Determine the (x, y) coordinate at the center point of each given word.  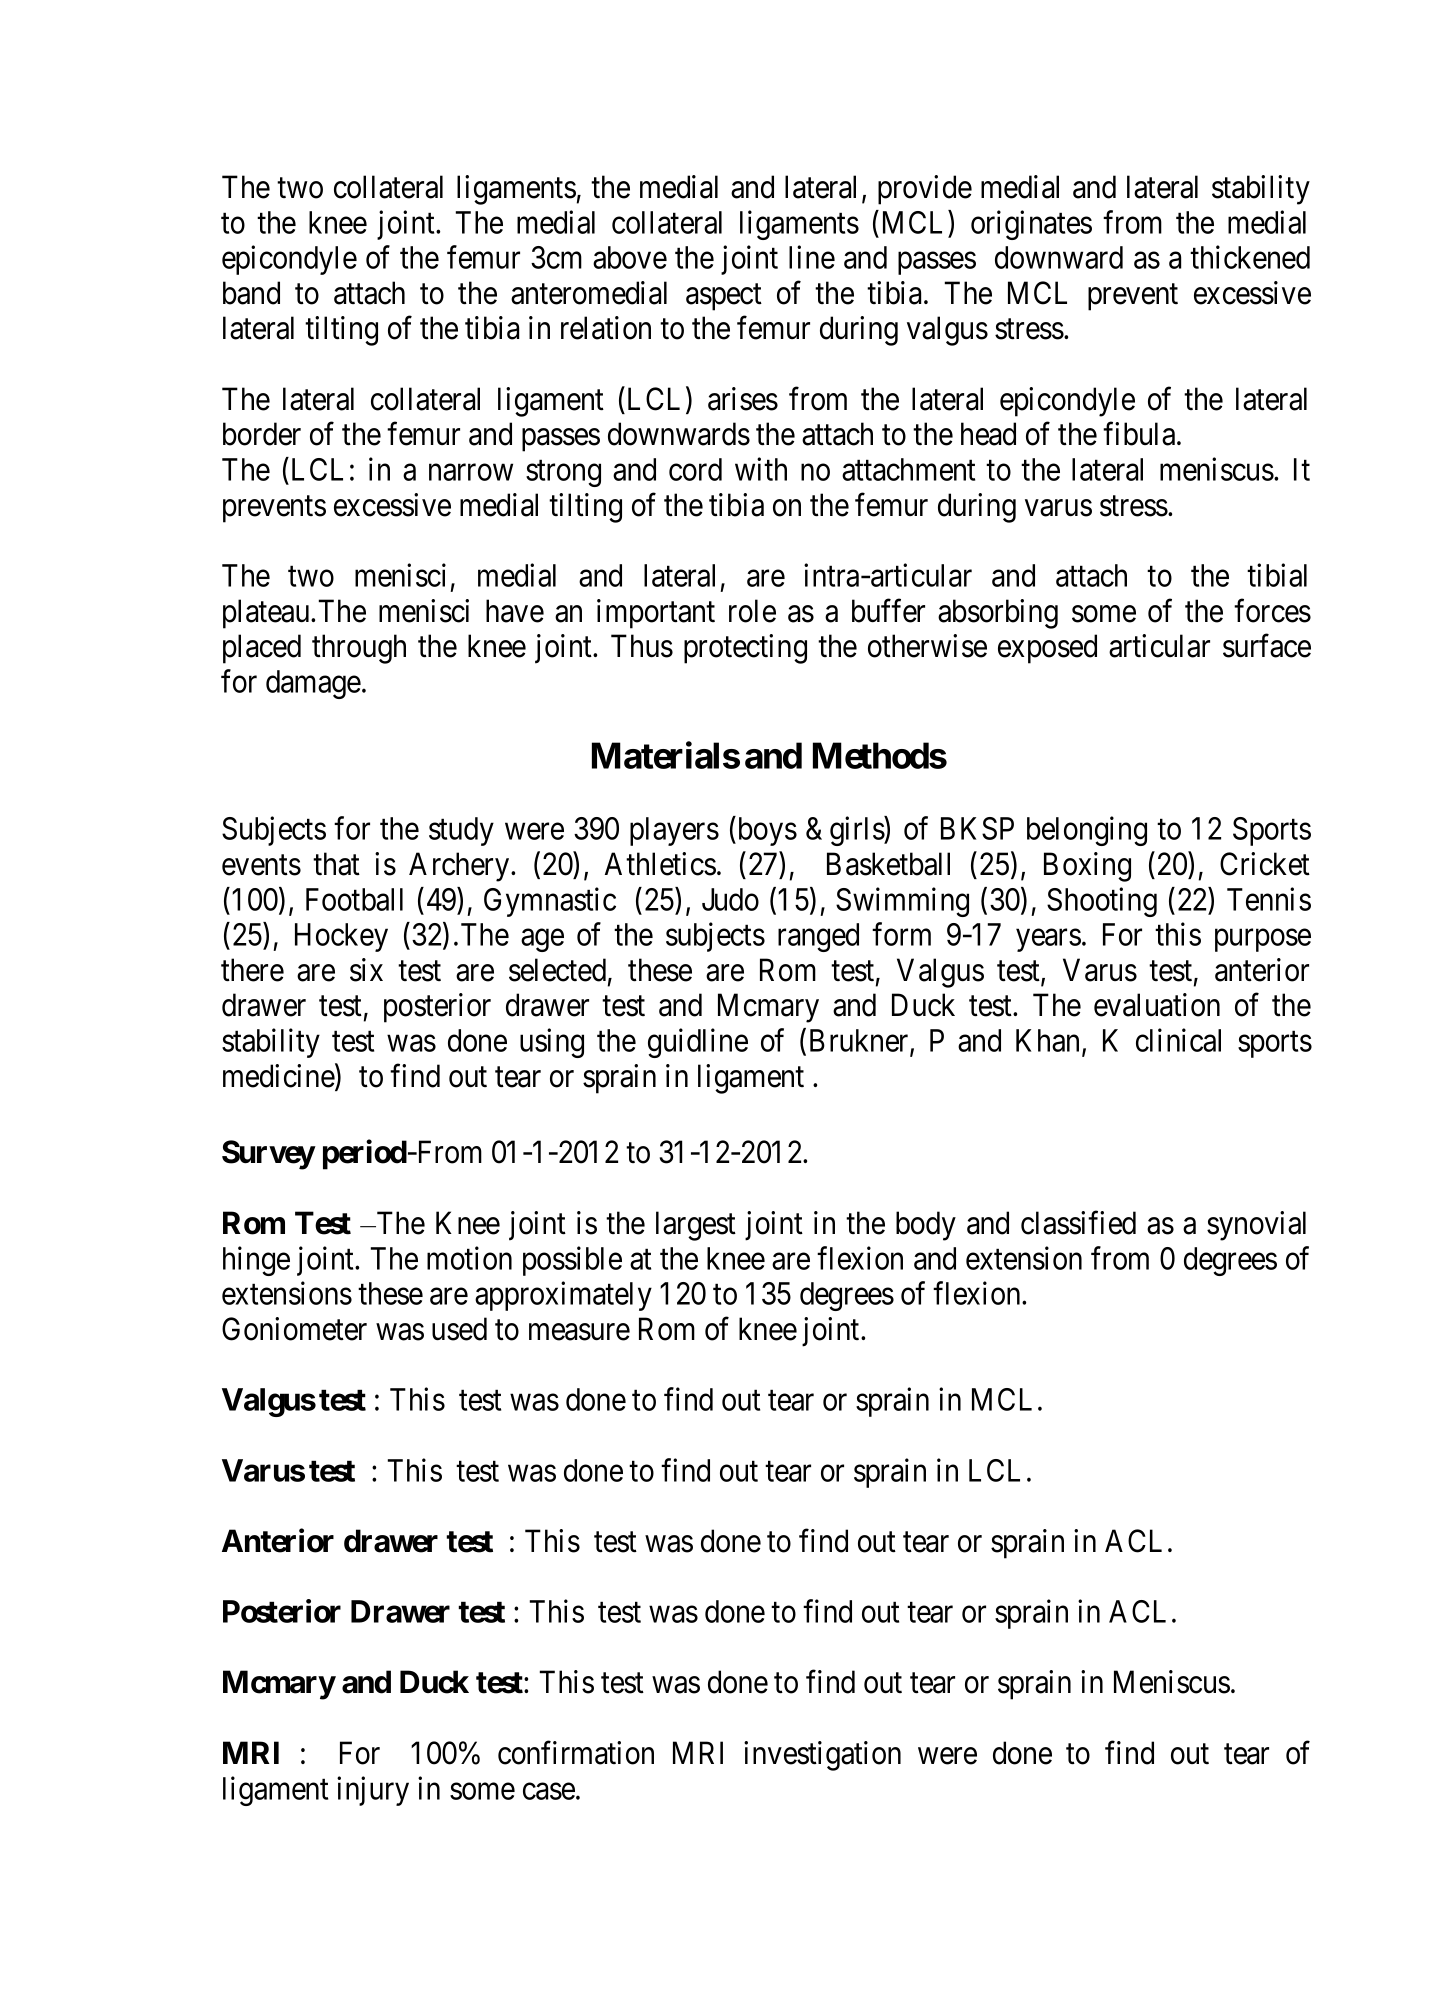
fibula (1140, 434)
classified (1078, 1223)
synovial (1256, 1226)
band (251, 293)
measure (579, 1332)
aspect (724, 297)
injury (373, 1791)
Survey (268, 1155)
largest (696, 1226)
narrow (471, 472)
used (459, 1329)
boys (766, 831)
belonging (1087, 831)
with (761, 469)
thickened (1250, 257)
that (336, 864)
